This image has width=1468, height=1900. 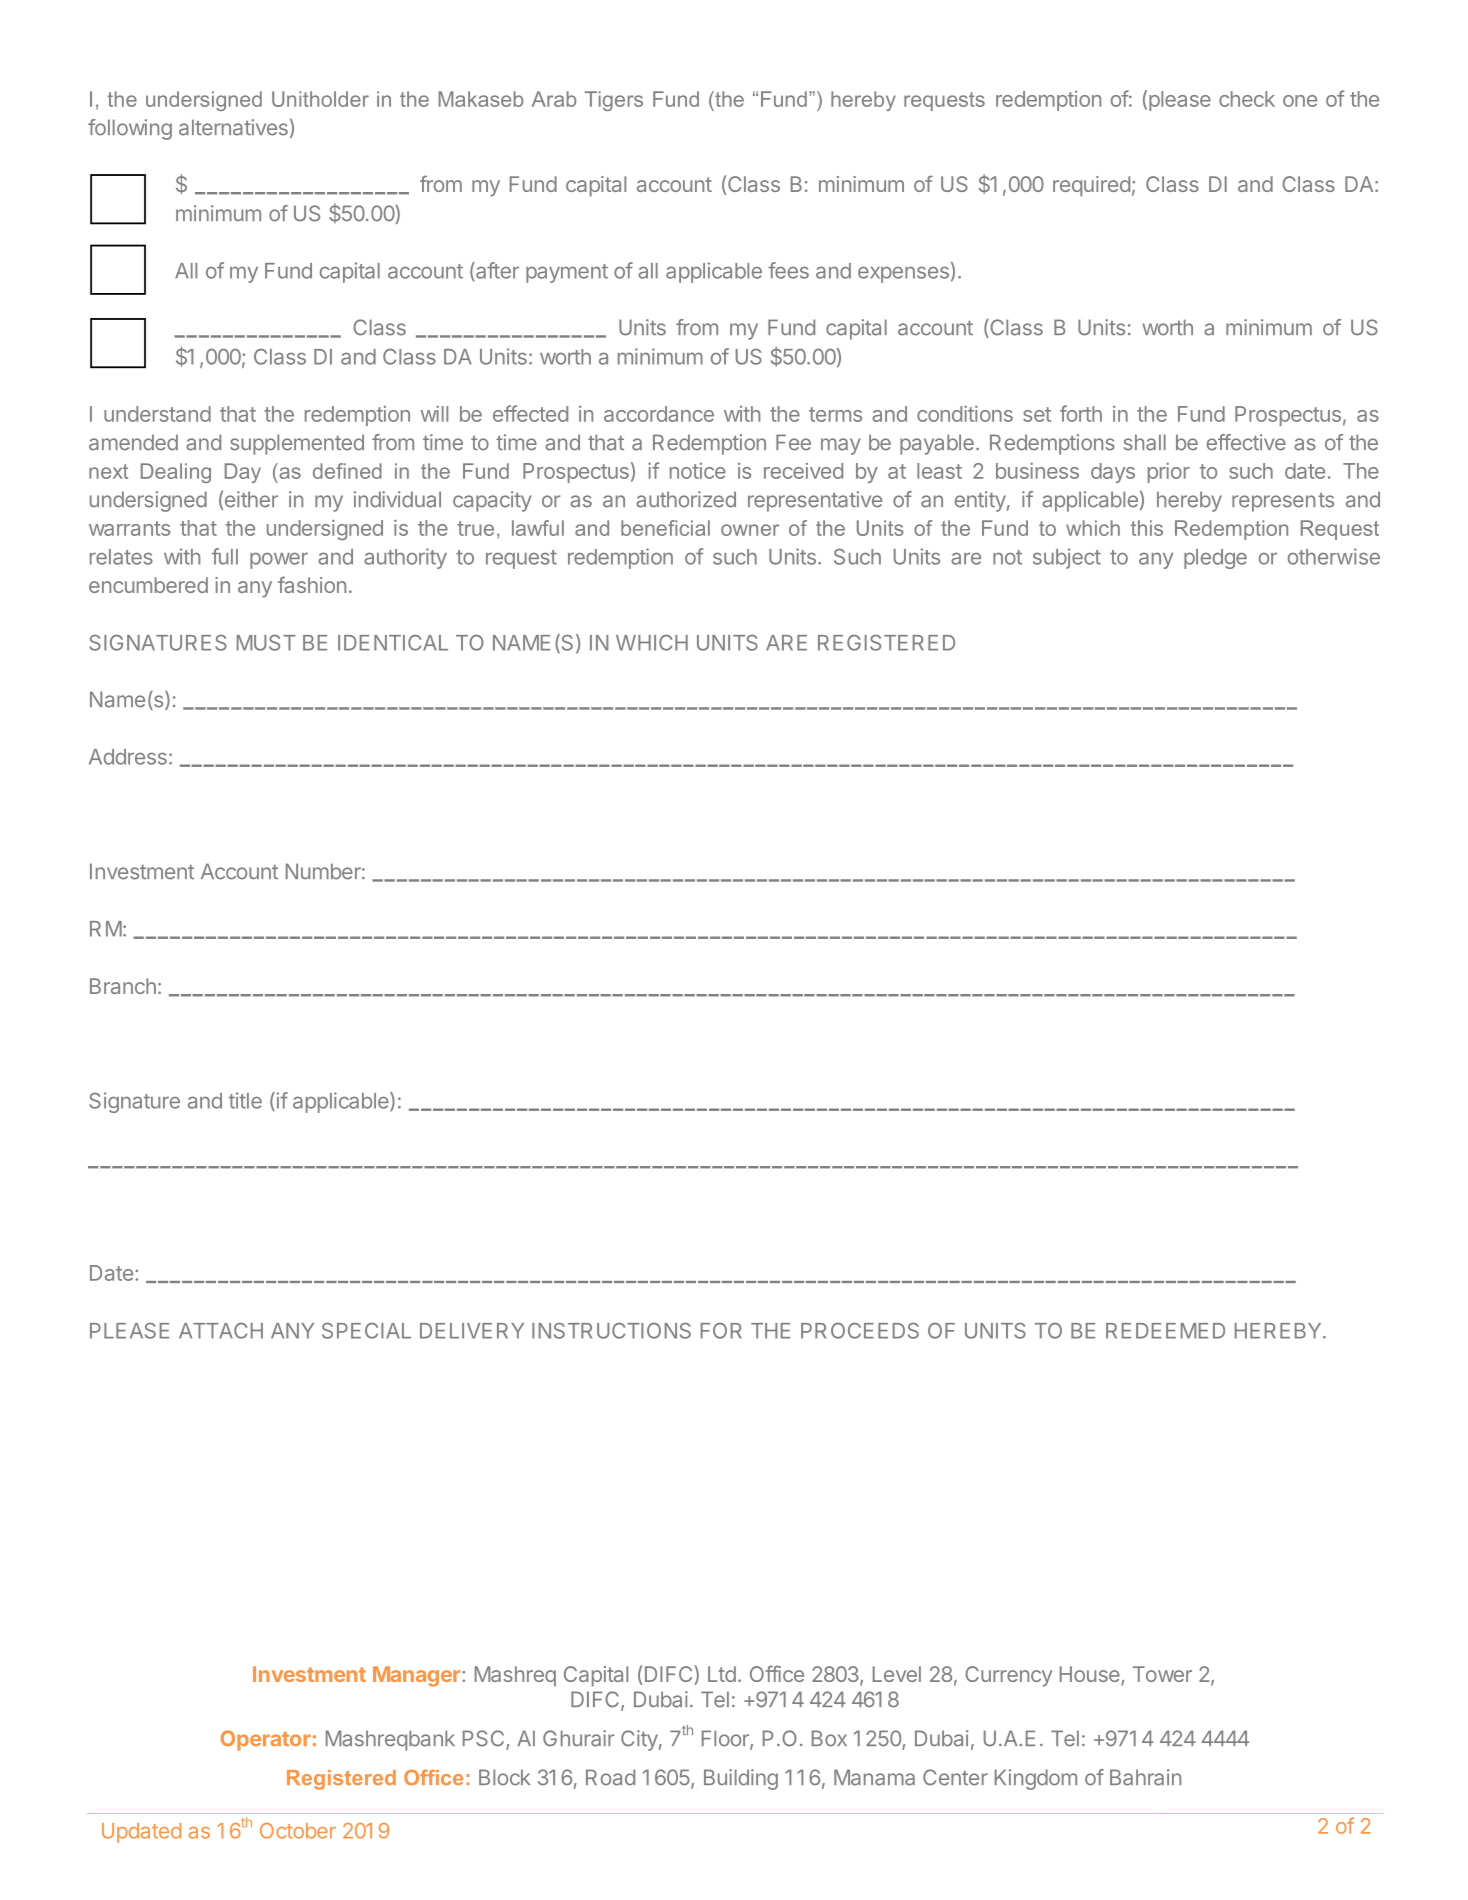 I want to click on check, so click(x=1247, y=99).
